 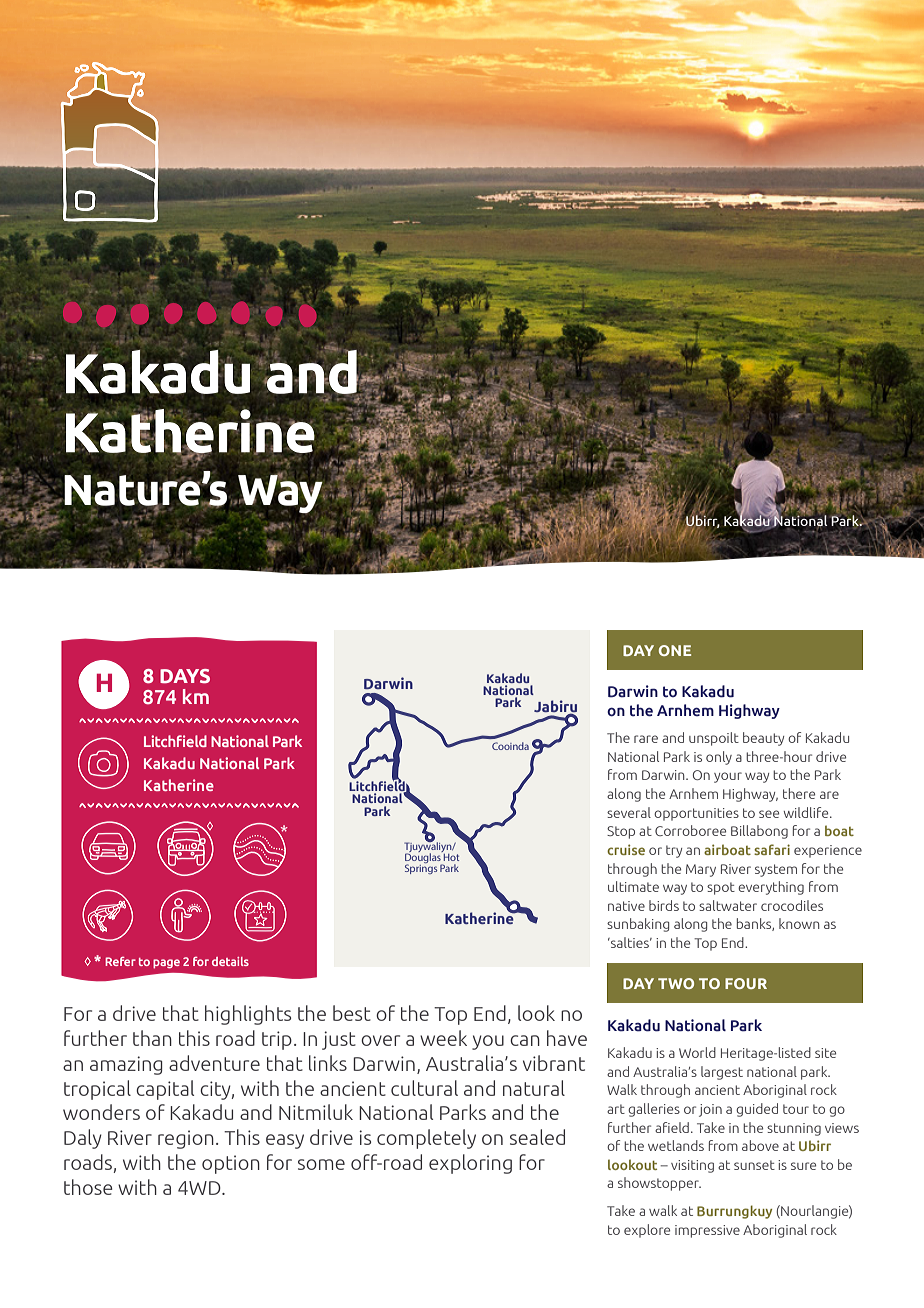 What do you see at coordinates (763, 739) in the page?
I see `beauty` at bounding box center [763, 739].
